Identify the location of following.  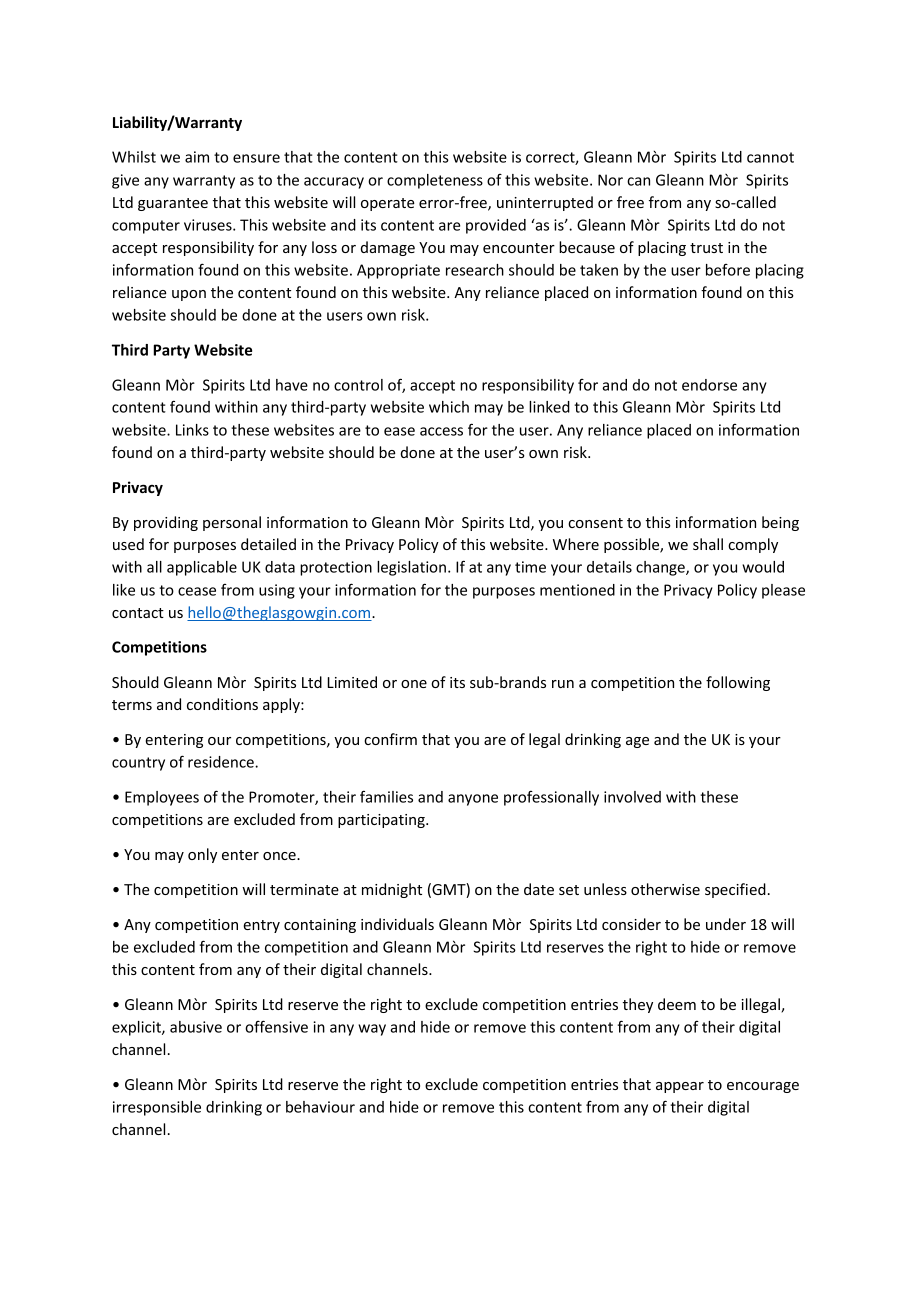
(738, 683).
